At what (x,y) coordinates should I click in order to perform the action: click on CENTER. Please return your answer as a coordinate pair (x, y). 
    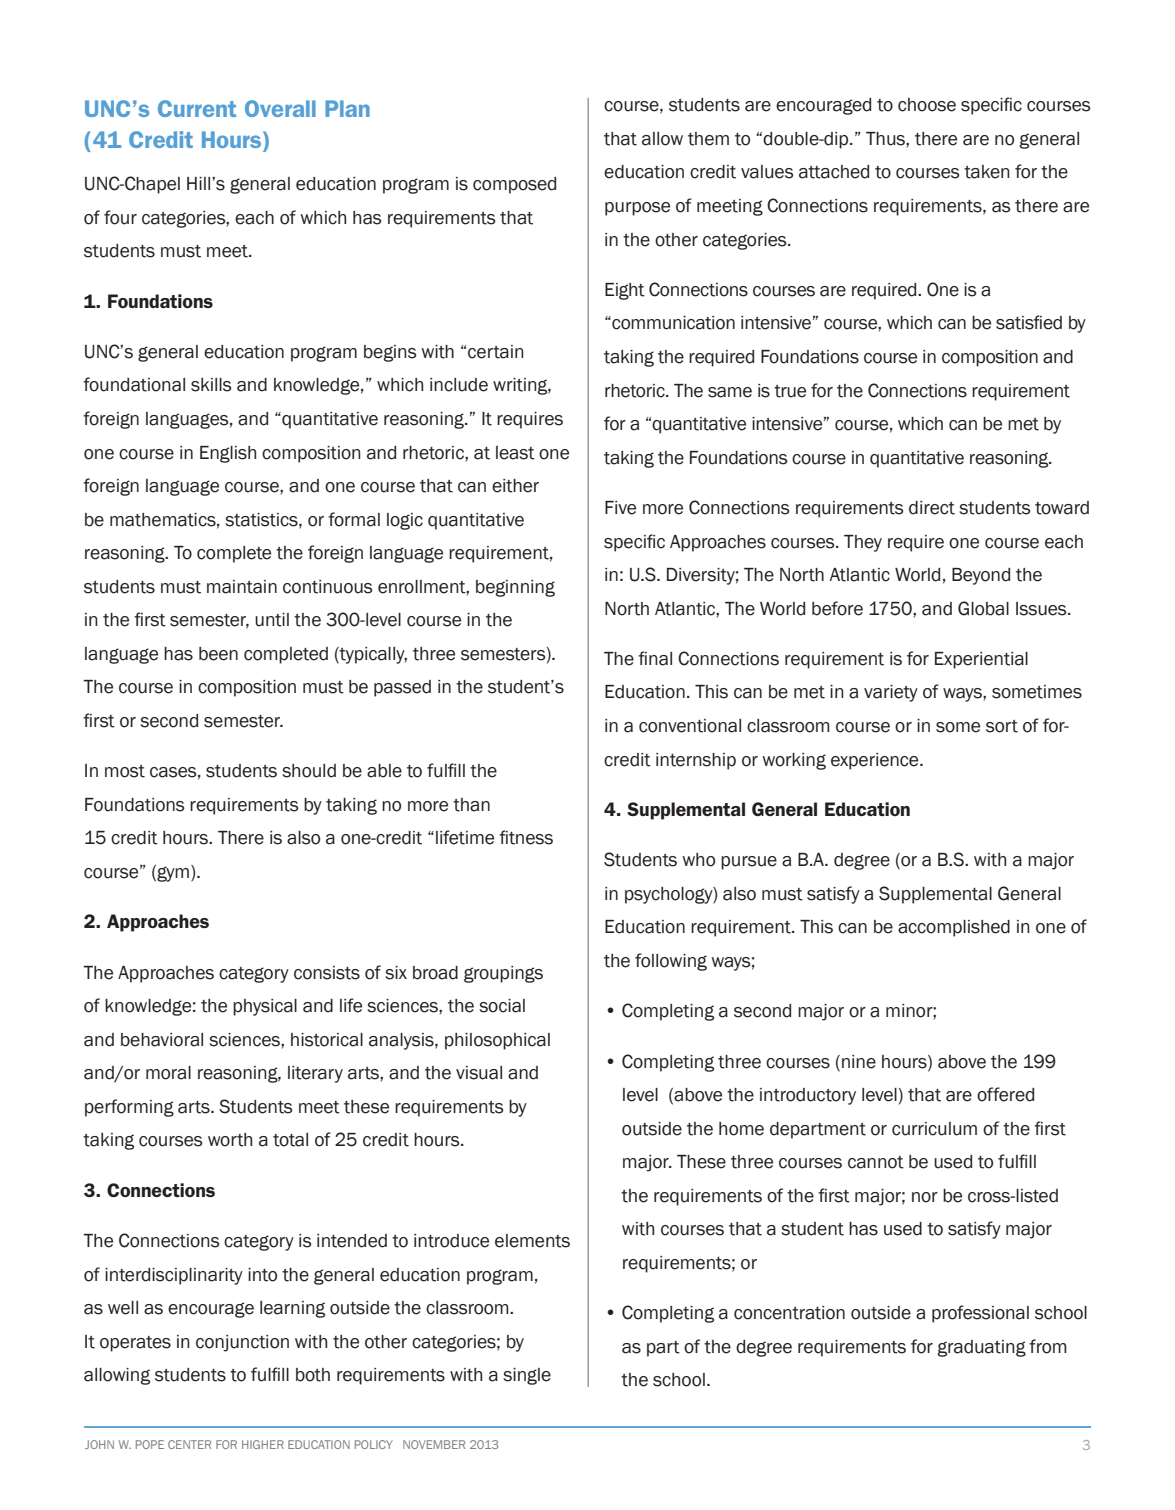
    Looking at the image, I should click on (189, 1444).
